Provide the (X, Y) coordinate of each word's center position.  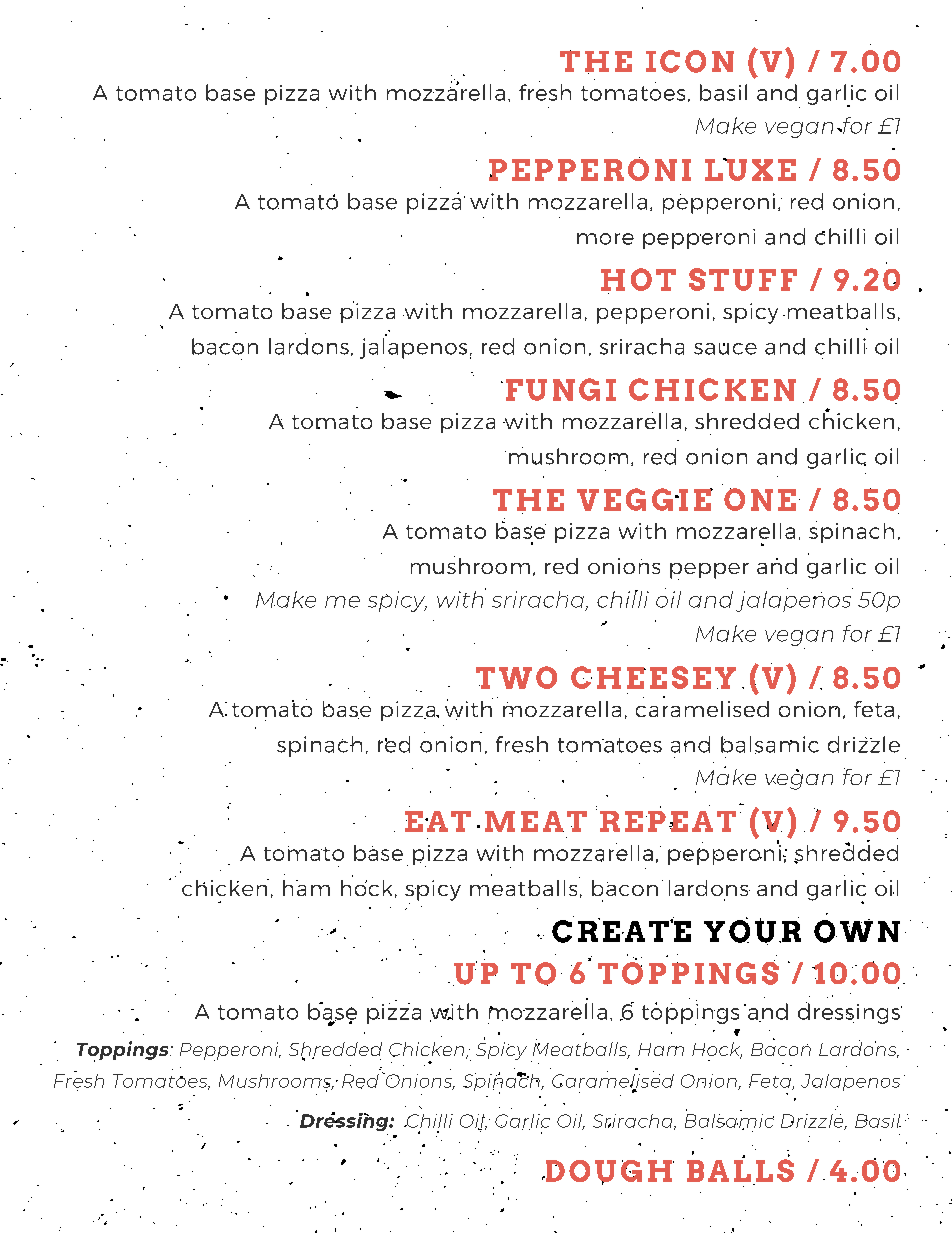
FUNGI (561, 389)
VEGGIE (645, 499)
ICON (690, 61)
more (605, 239)
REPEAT (668, 821)
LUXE (750, 169)
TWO (516, 677)
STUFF (743, 279)
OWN (857, 931)
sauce (725, 349)
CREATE (621, 930)
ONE (760, 499)
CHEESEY (653, 677)
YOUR (752, 931)
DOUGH (608, 1172)
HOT (638, 279)
